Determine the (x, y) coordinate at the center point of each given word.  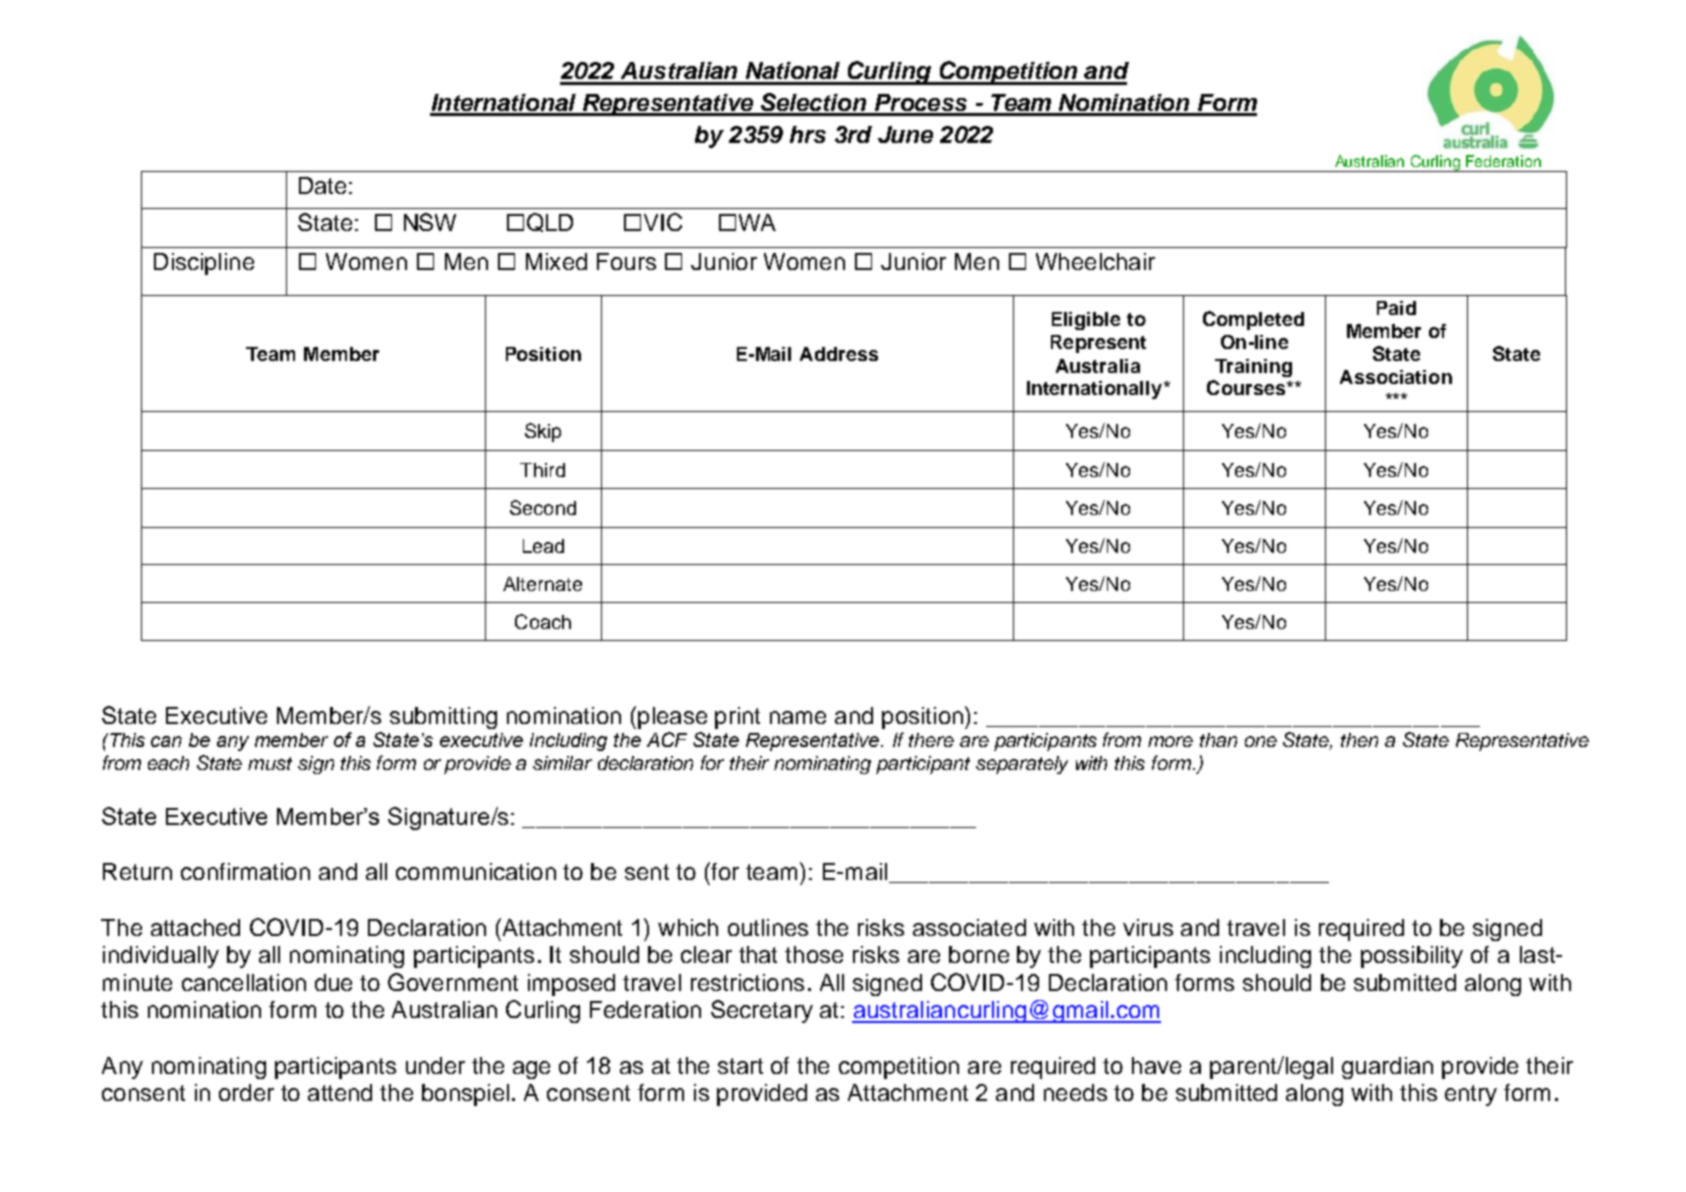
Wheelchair (1095, 261)
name (798, 717)
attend (340, 1092)
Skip (543, 432)
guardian (1387, 1068)
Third (542, 470)
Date (322, 185)
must (270, 763)
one (1261, 741)
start (740, 1066)
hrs (808, 134)
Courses (1247, 387)
